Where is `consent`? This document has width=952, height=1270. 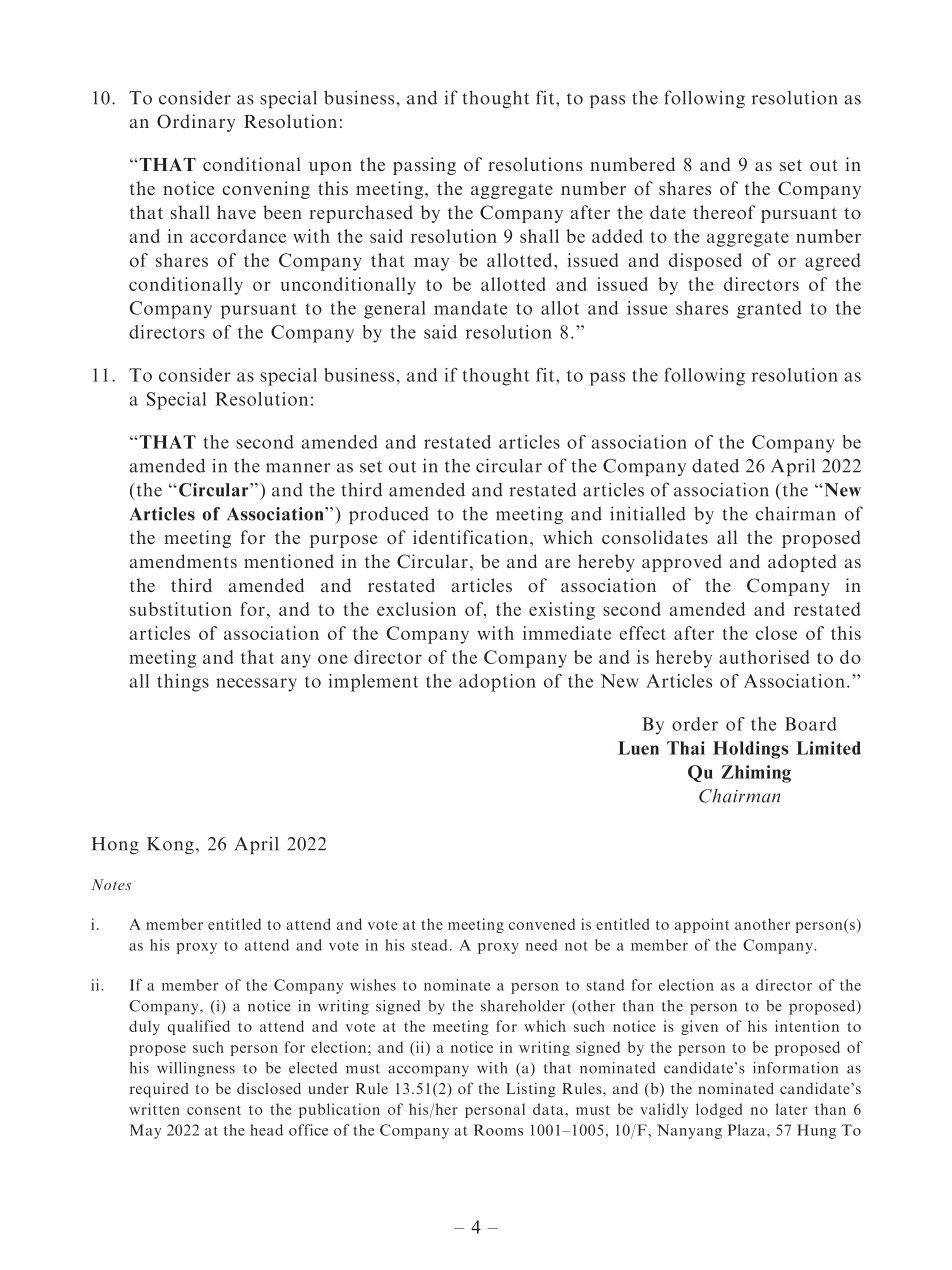 consent is located at coordinates (214, 1110).
